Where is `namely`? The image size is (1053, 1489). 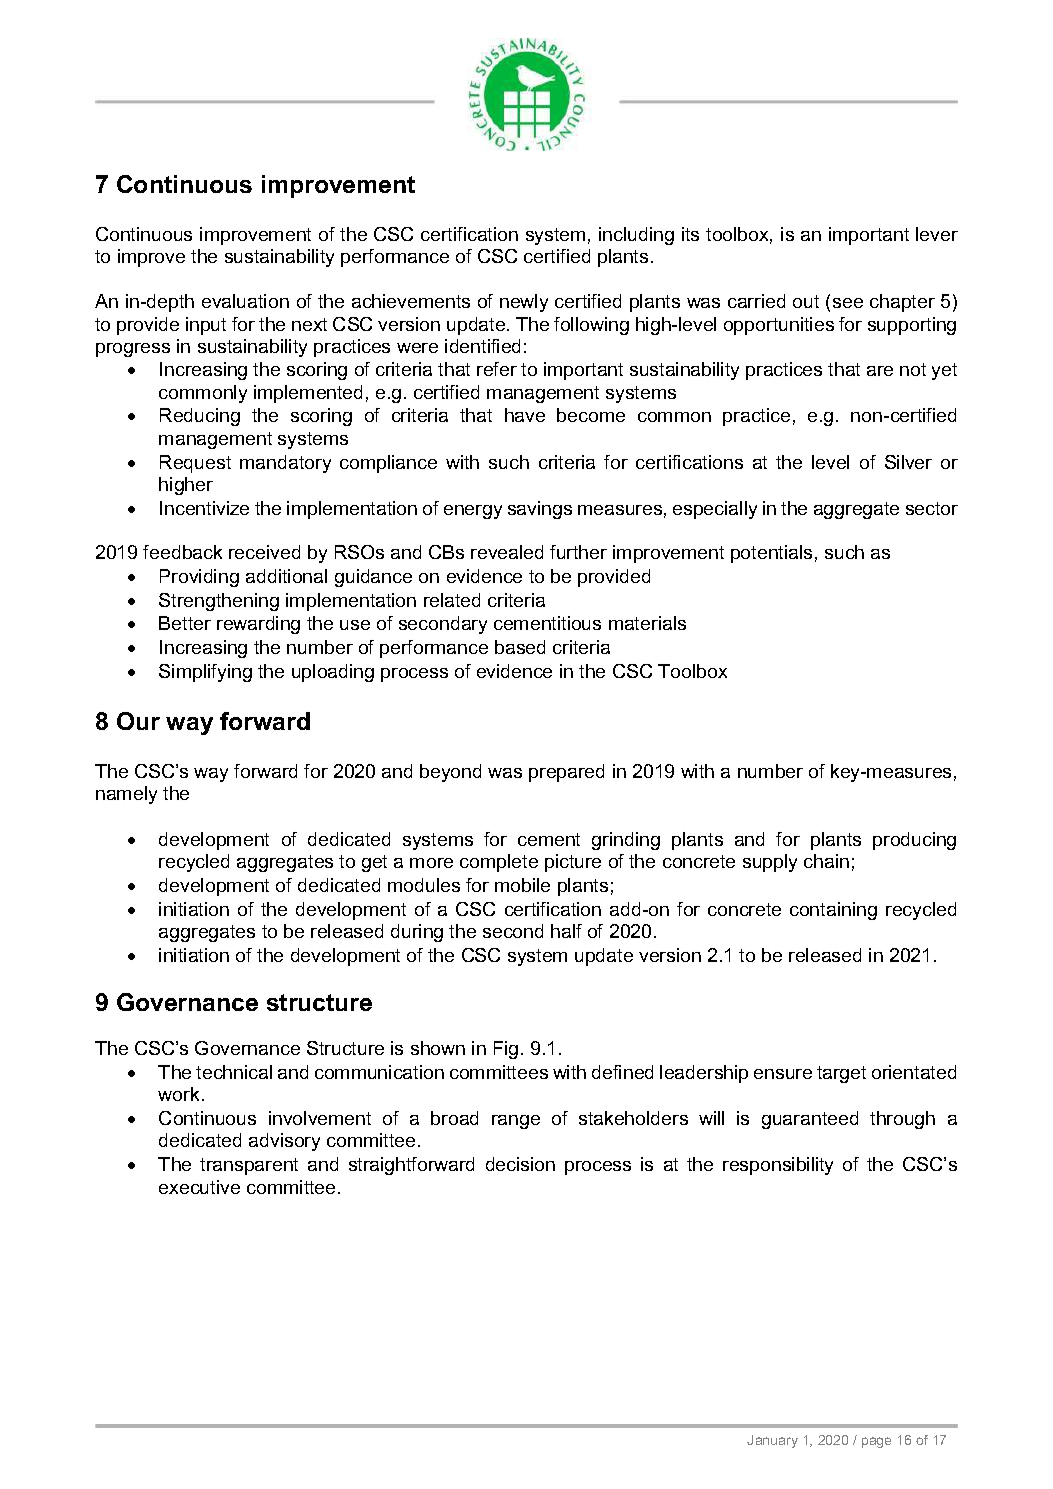
namely is located at coordinates (126, 795).
